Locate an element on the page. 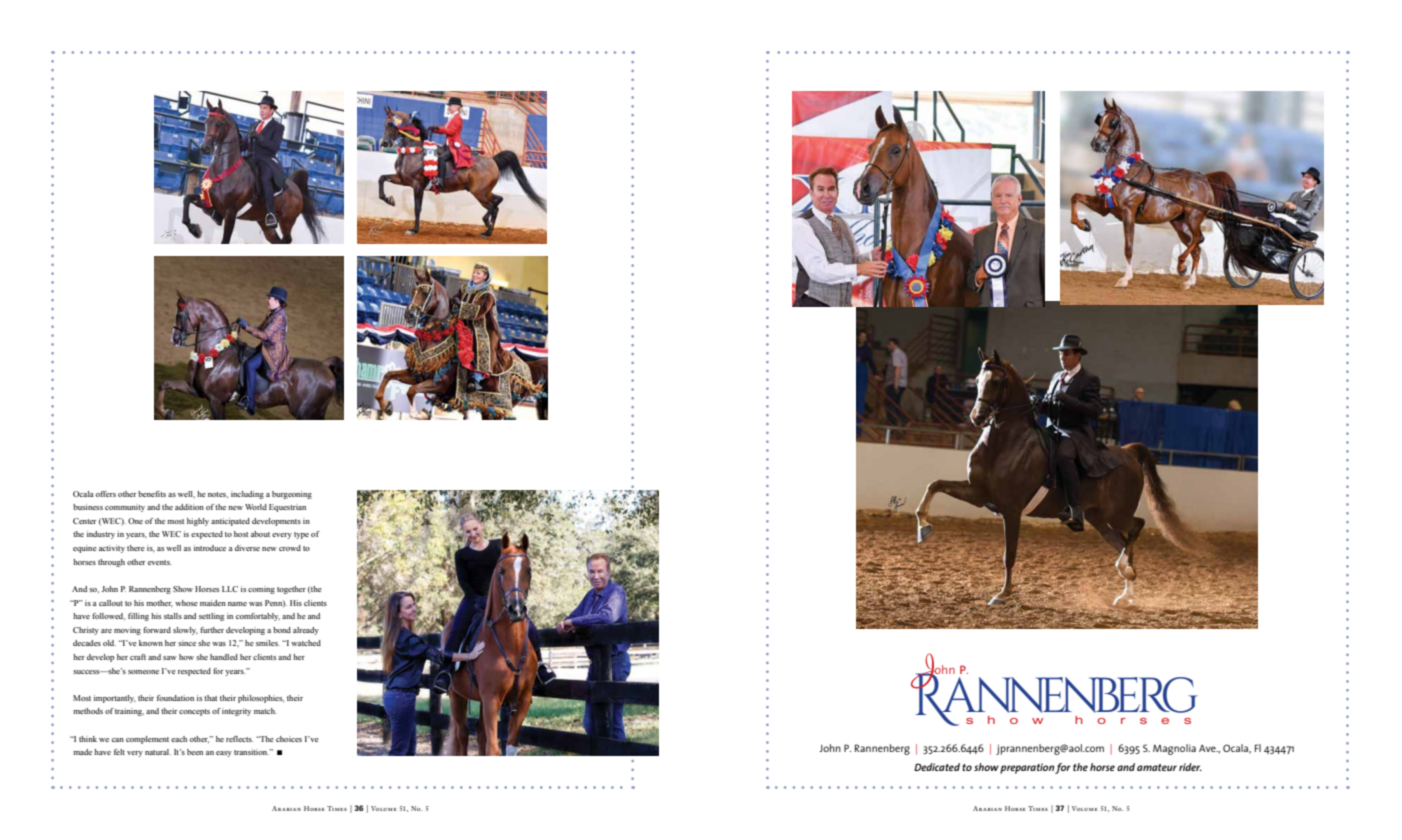 This page has width=1402, height=840. burgeoning is located at coordinates (292, 495).
